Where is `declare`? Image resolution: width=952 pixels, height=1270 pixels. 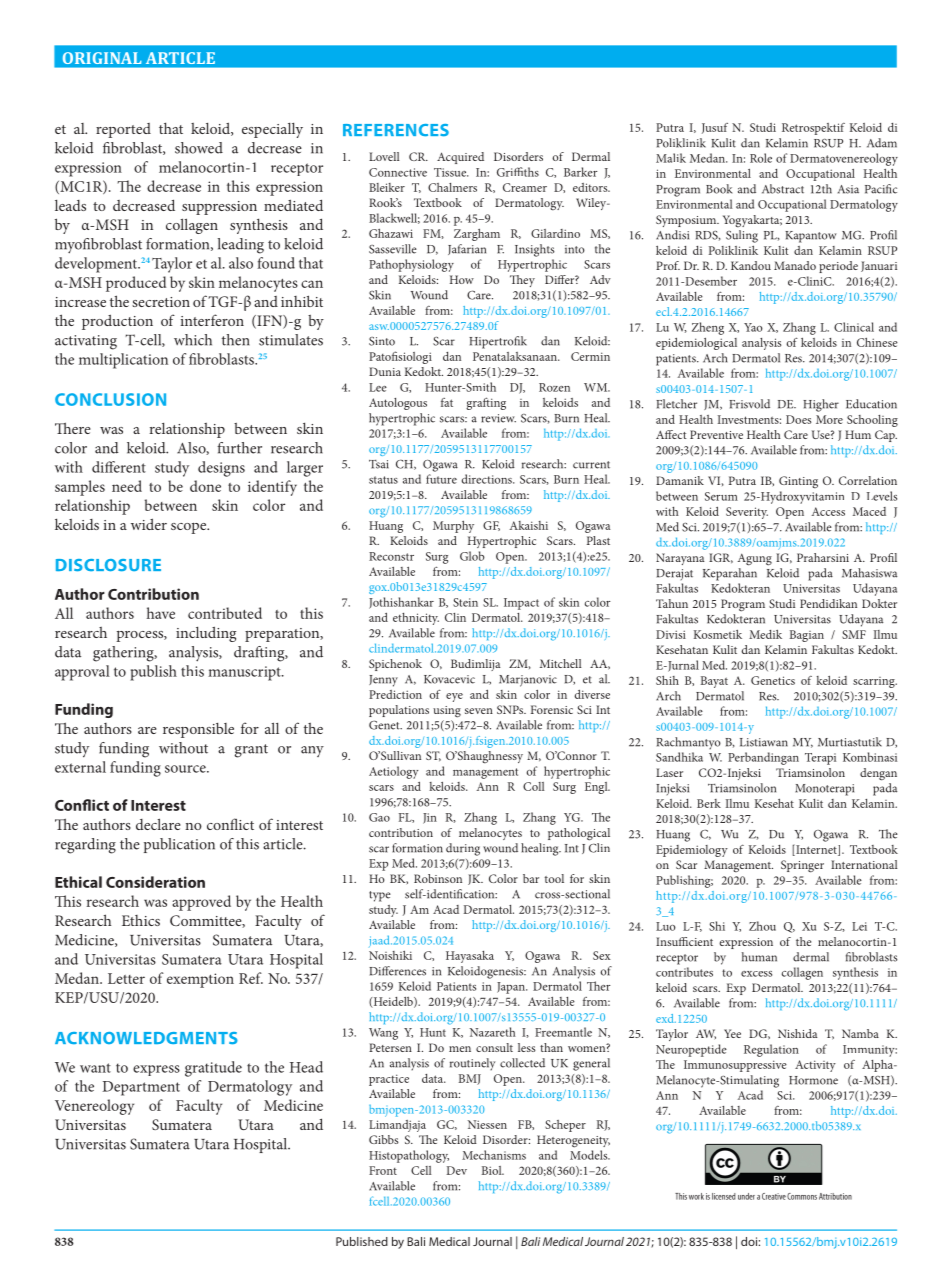 declare is located at coordinates (158, 824).
